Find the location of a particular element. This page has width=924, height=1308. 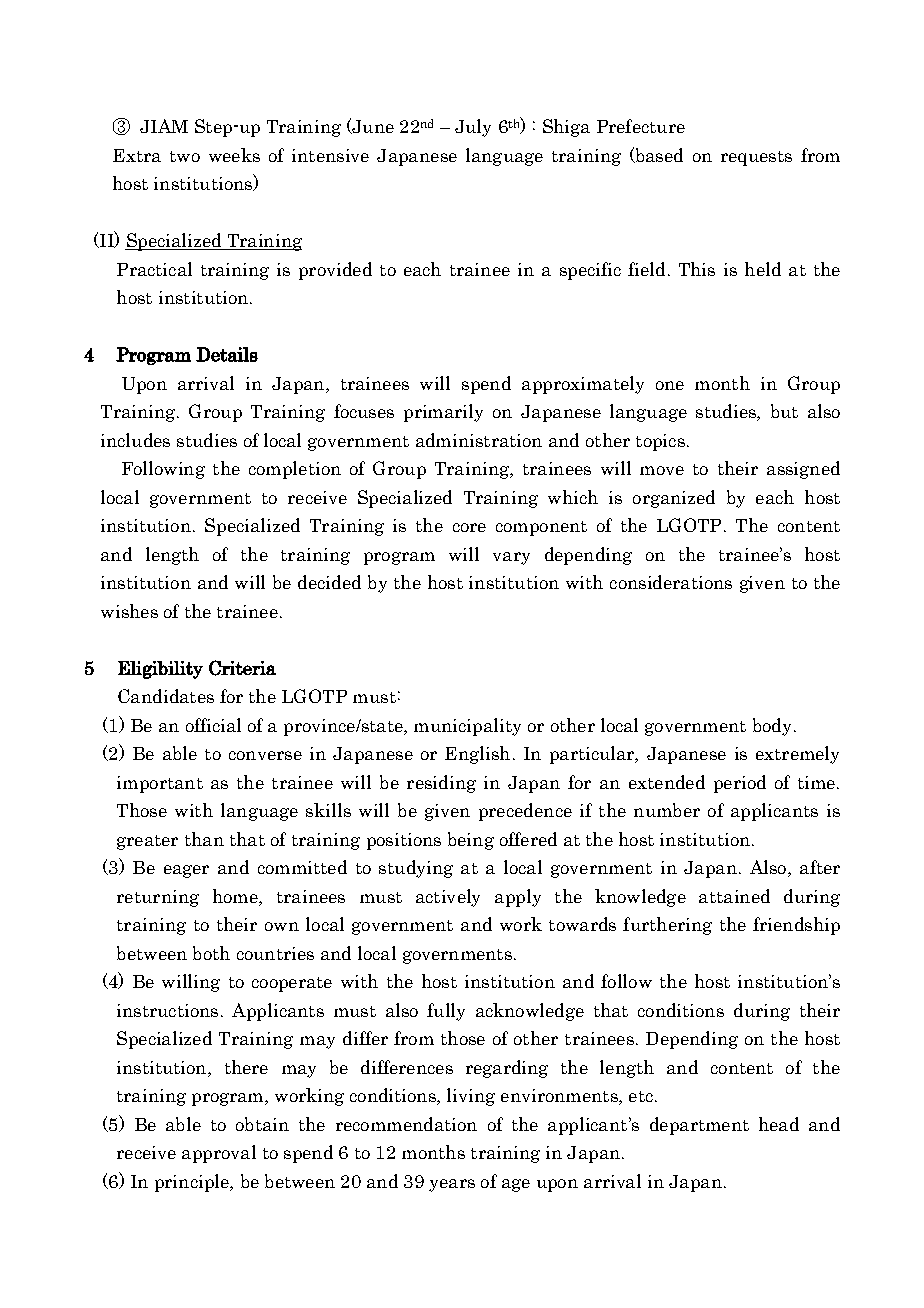

July is located at coordinates (473, 128).
